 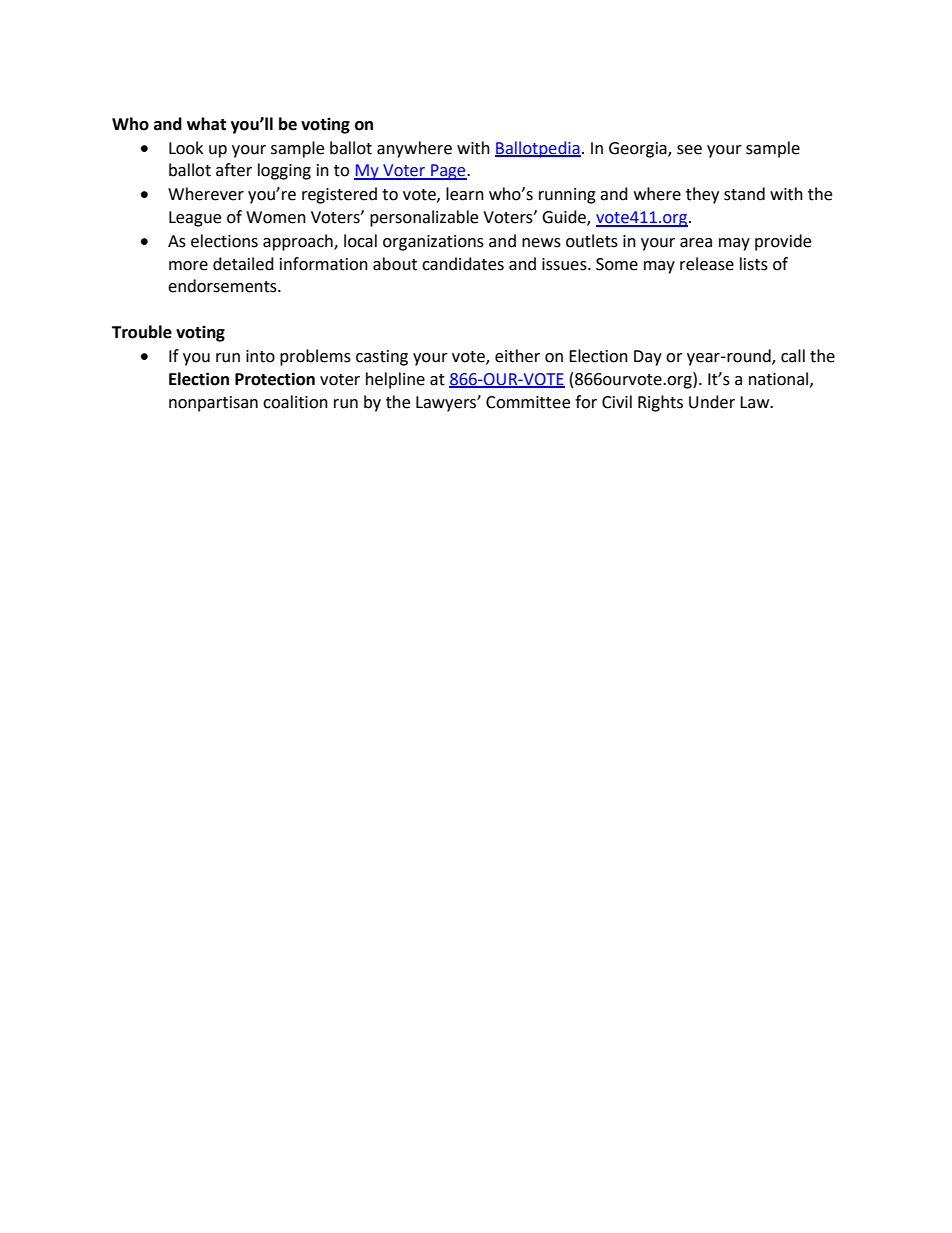 What do you see at coordinates (243, 264) in the screenshot?
I see `detailed` at bounding box center [243, 264].
